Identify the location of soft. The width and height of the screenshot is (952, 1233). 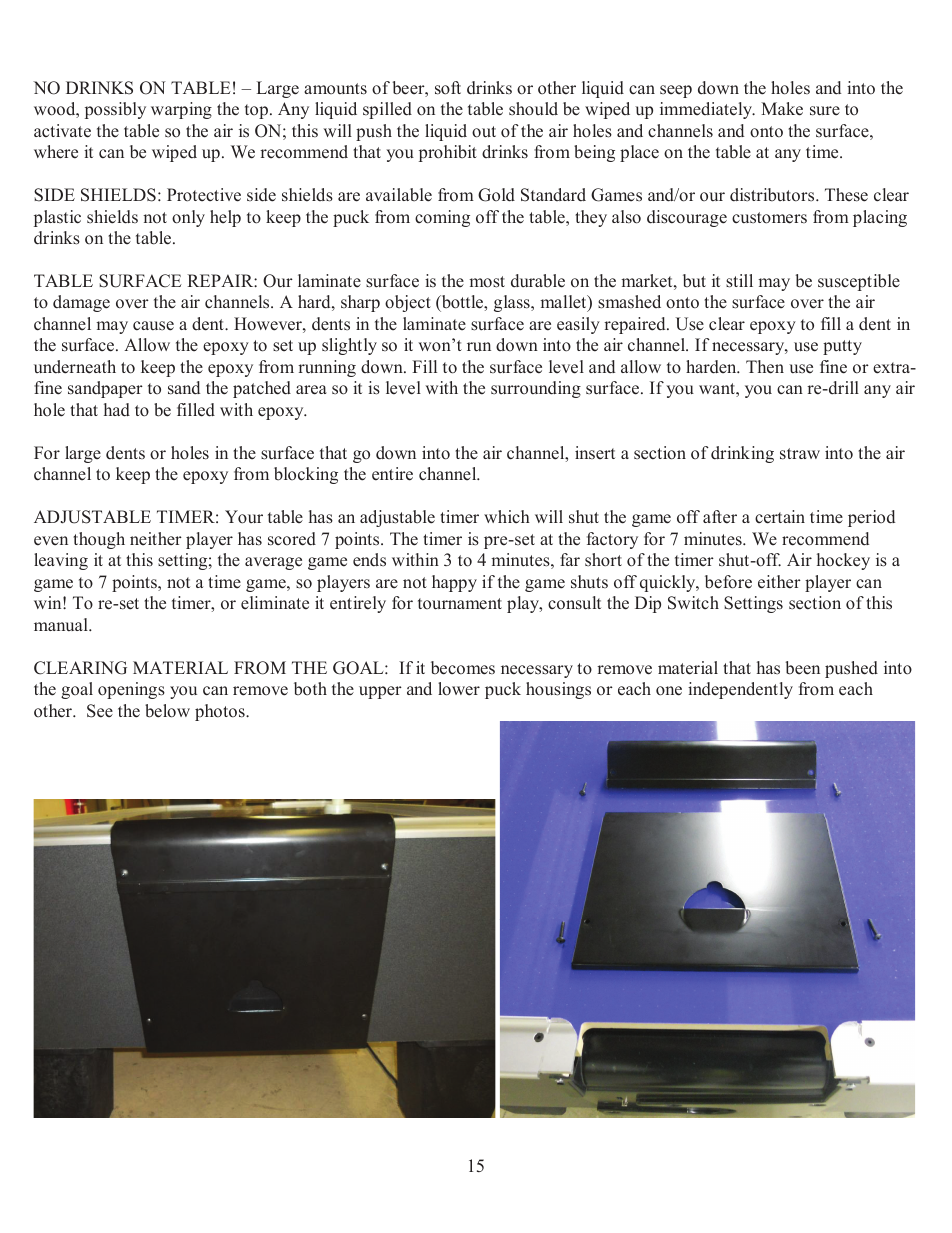
(448, 88).
